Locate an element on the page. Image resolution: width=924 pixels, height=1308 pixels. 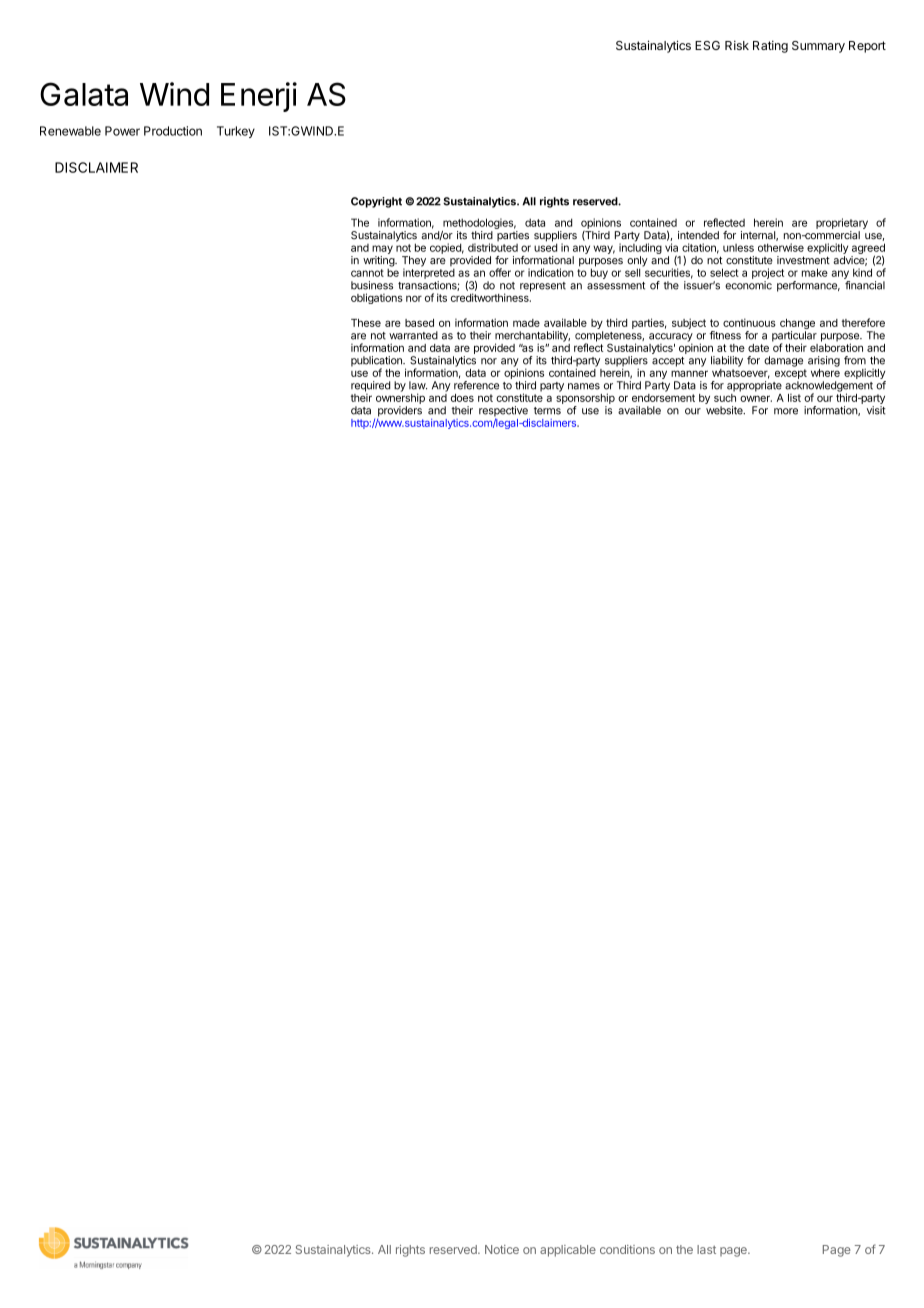
Copyright is located at coordinates (376, 202).
